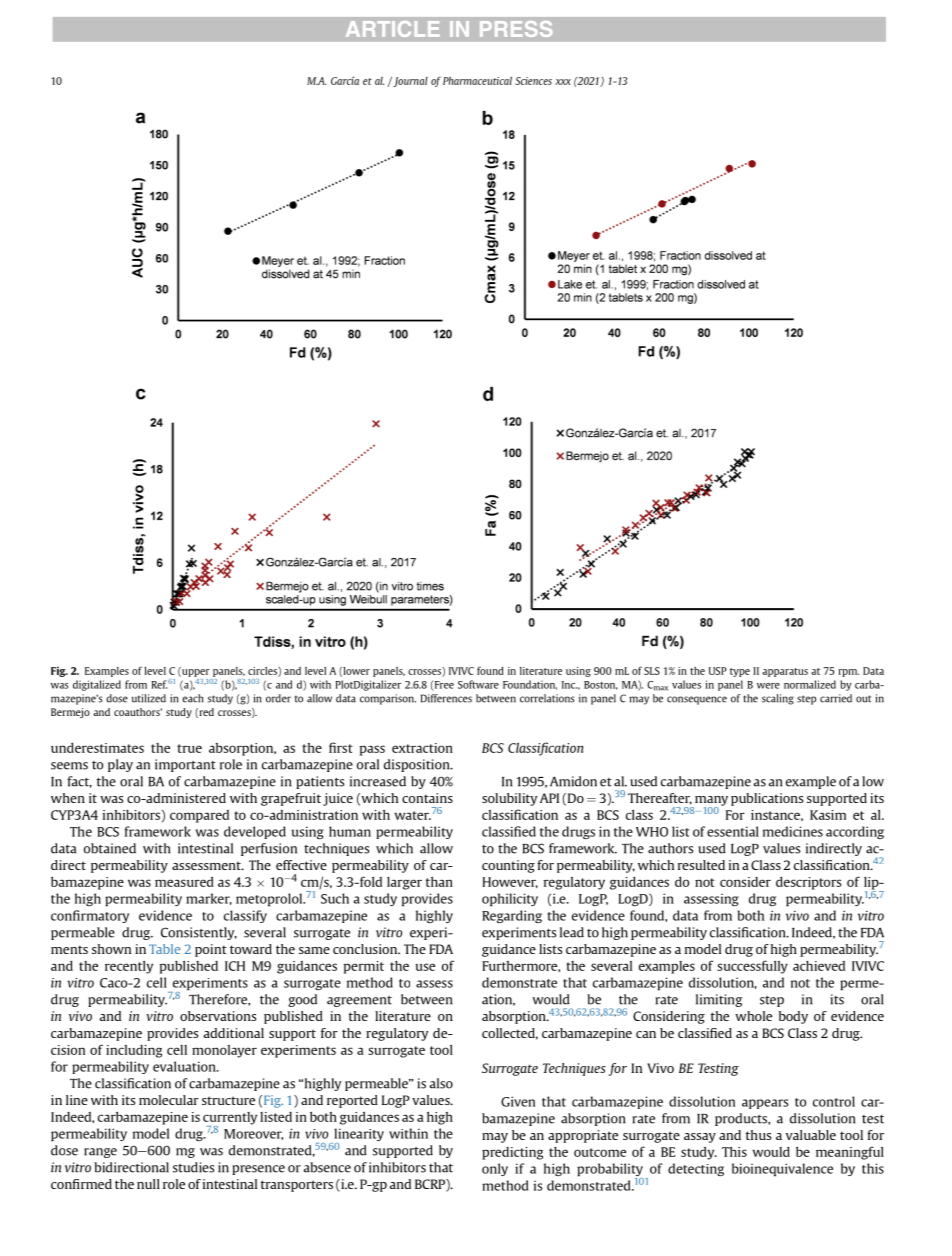 This screenshot has width=952, height=1256. Describe the element at coordinates (563, 82) in the screenshot. I see `xxx` at that location.
